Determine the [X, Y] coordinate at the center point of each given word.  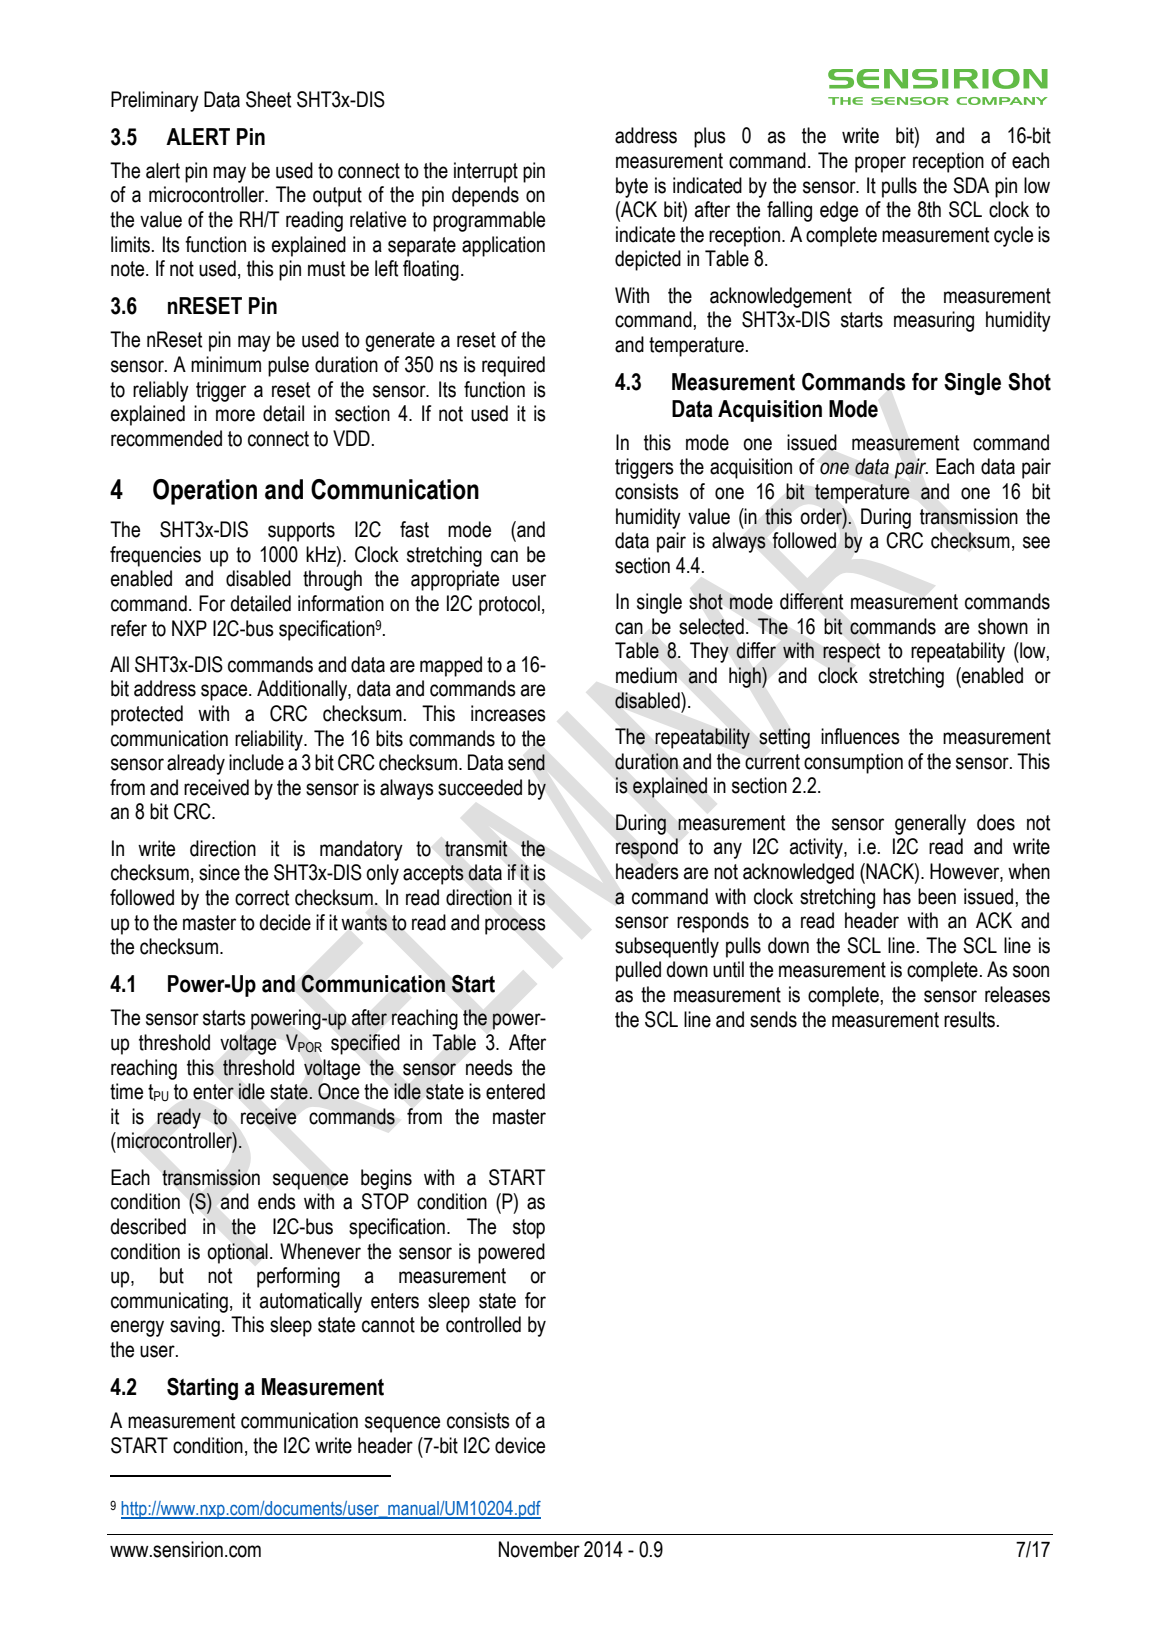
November [539, 1549]
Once [338, 1091]
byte [632, 187]
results [969, 1019]
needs [489, 1067]
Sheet [268, 99]
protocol [509, 605]
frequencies [155, 556]
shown [1003, 626]
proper [880, 164]
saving [195, 1326]
